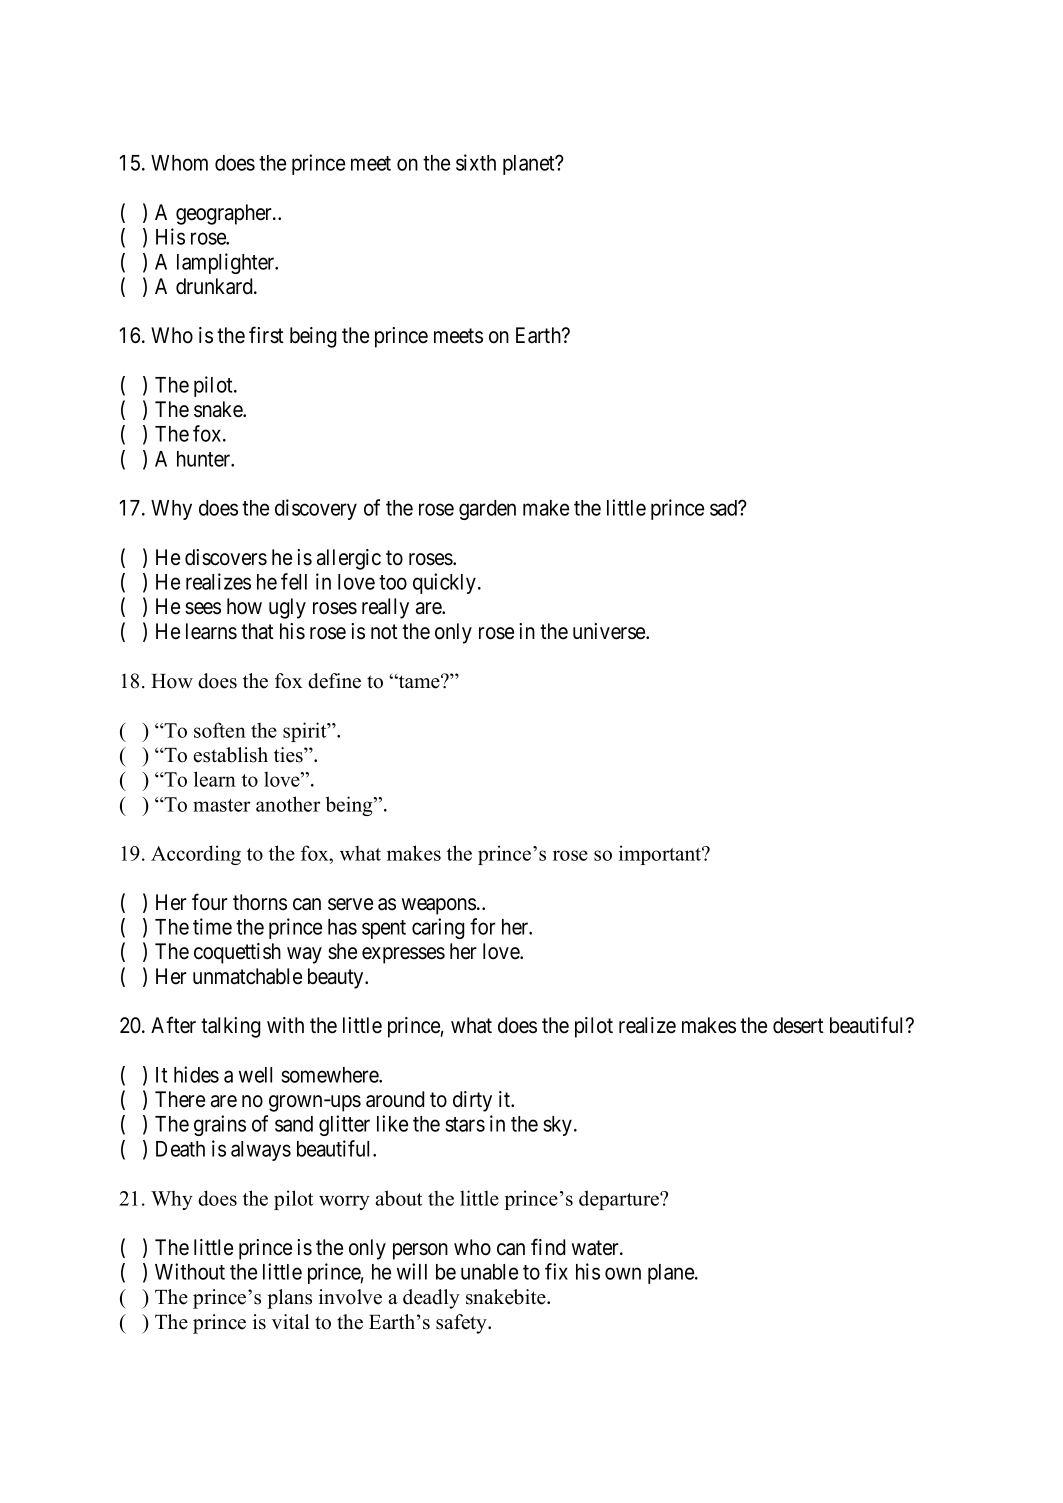 The height and width of the screenshot is (1503, 1063). Describe the element at coordinates (487, 510) in the screenshot. I see `garden` at that location.
